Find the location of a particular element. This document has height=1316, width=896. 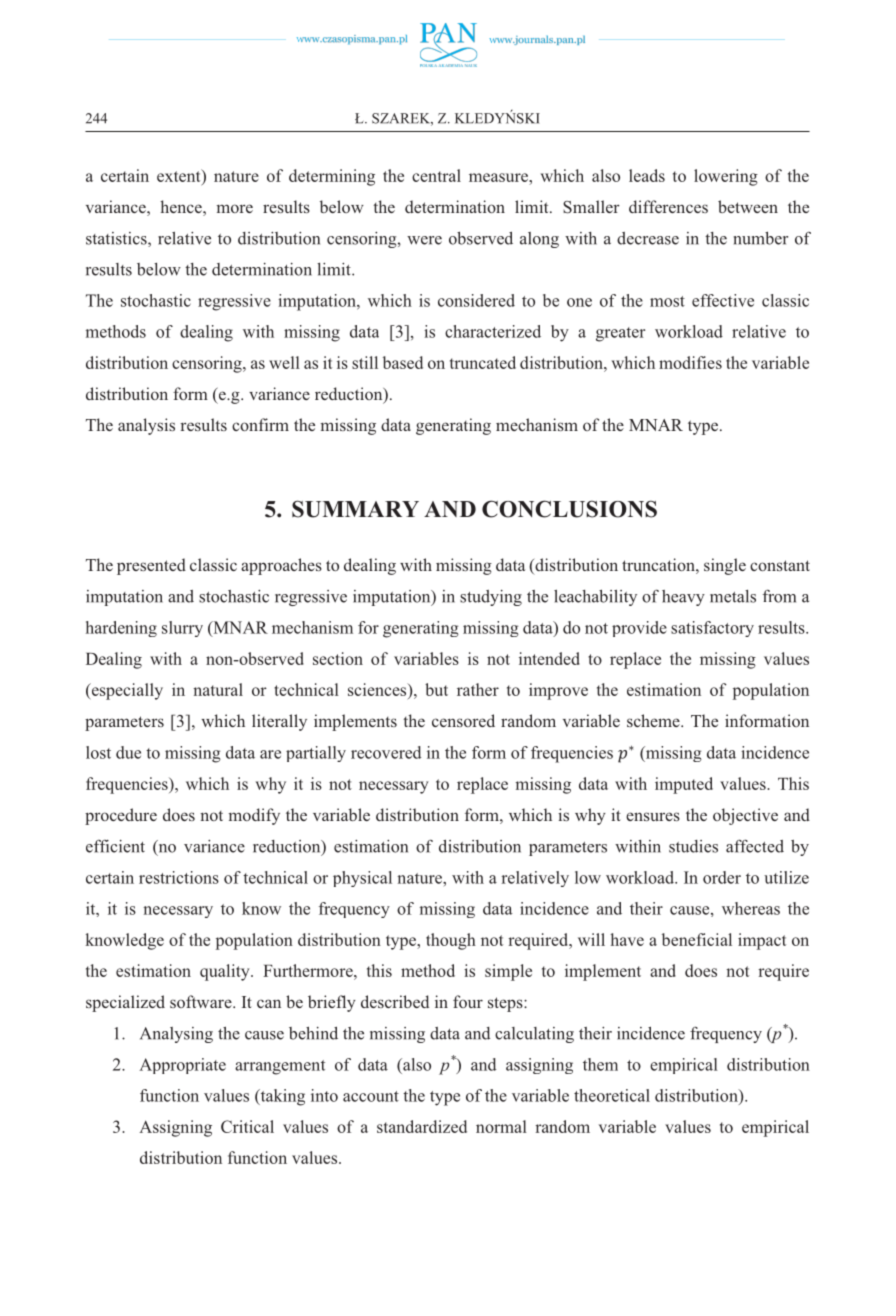

slurry is located at coordinates (182, 629).
